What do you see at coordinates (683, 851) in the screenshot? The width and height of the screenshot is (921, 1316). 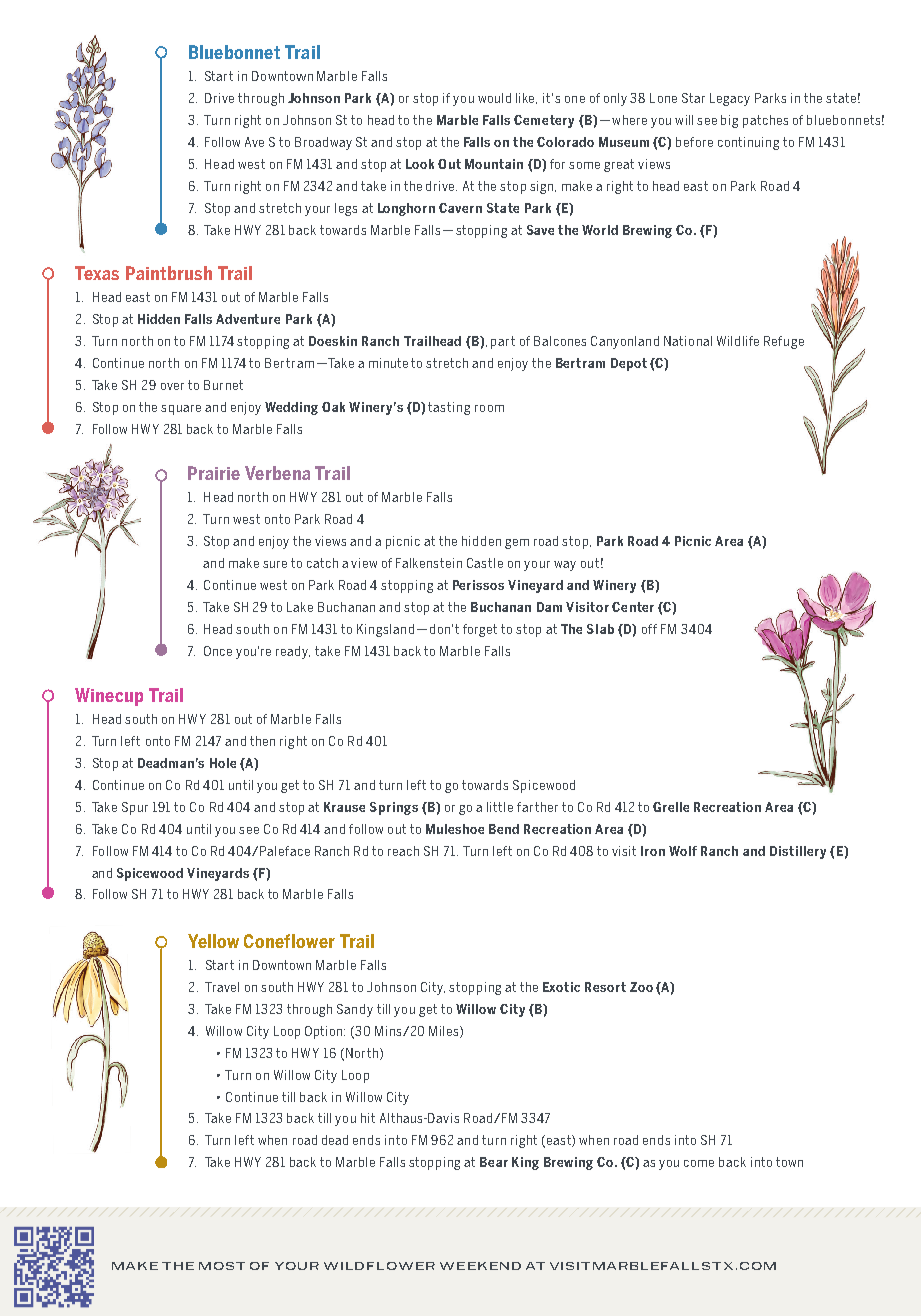 I see `Wolf` at bounding box center [683, 851].
